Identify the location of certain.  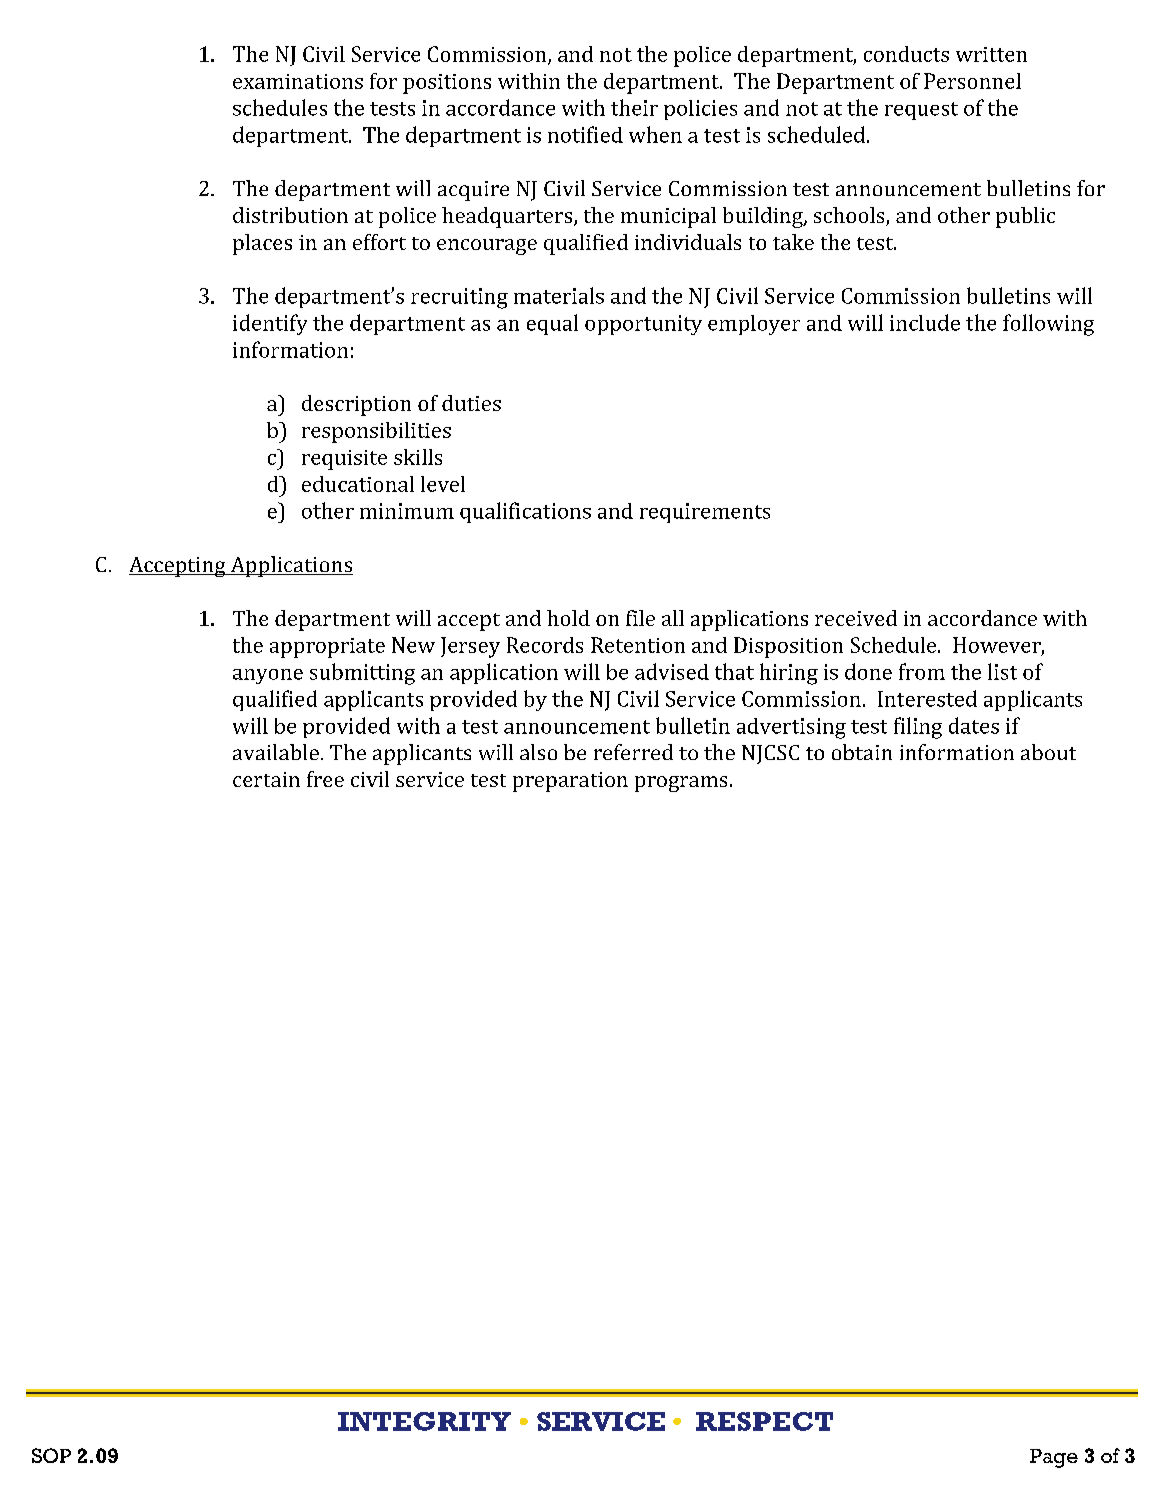
(266, 779).
